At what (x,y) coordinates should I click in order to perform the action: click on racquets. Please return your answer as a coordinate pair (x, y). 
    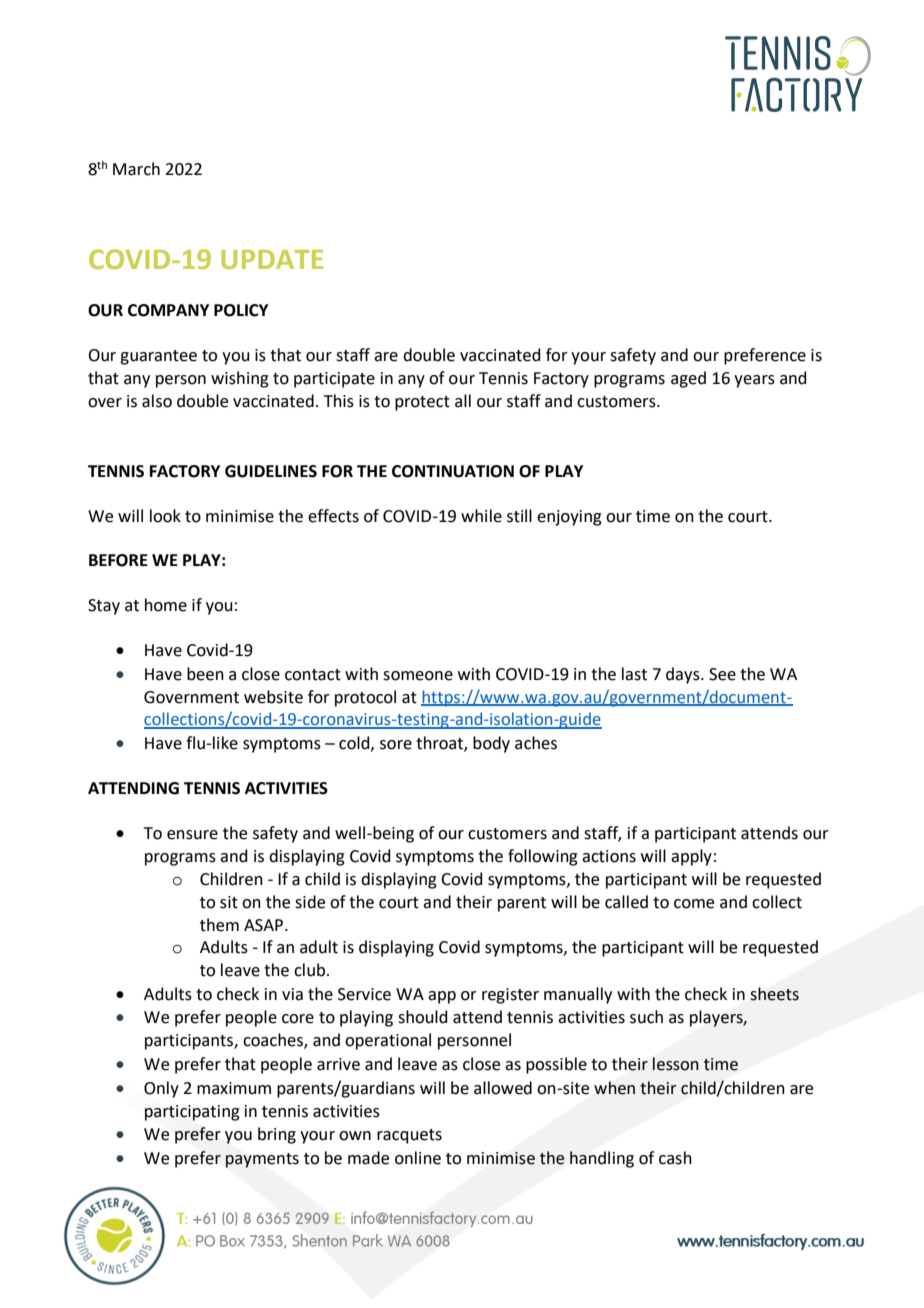
    Looking at the image, I should click on (409, 1136).
